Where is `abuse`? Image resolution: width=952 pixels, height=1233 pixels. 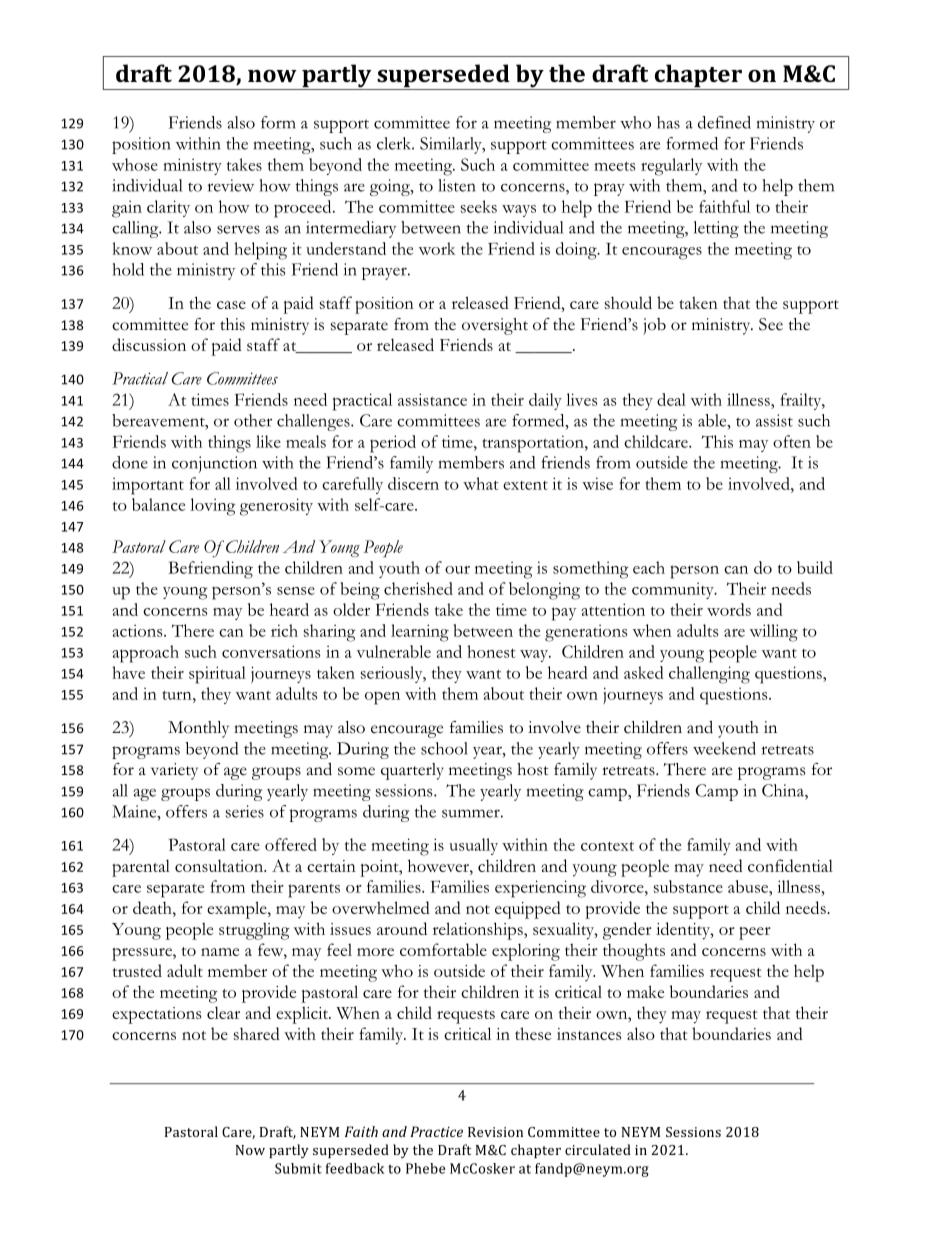
abuse is located at coordinates (749, 886).
